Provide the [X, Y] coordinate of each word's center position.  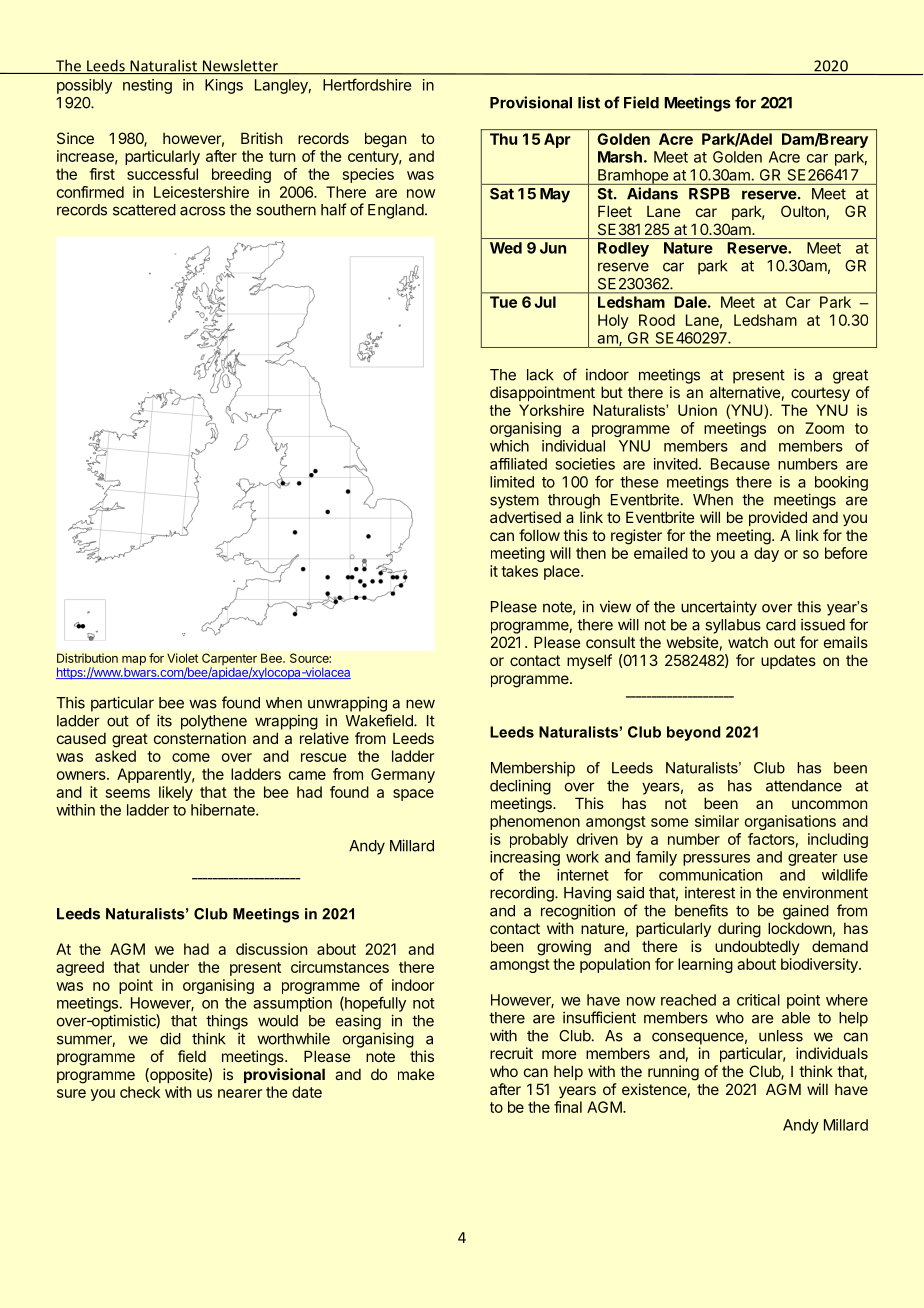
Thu [503, 139]
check [140, 1092]
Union [697, 410]
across [202, 211]
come [191, 757]
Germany [403, 775]
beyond [694, 733]
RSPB [709, 194]
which [509, 446]
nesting [147, 86]
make [416, 1074]
